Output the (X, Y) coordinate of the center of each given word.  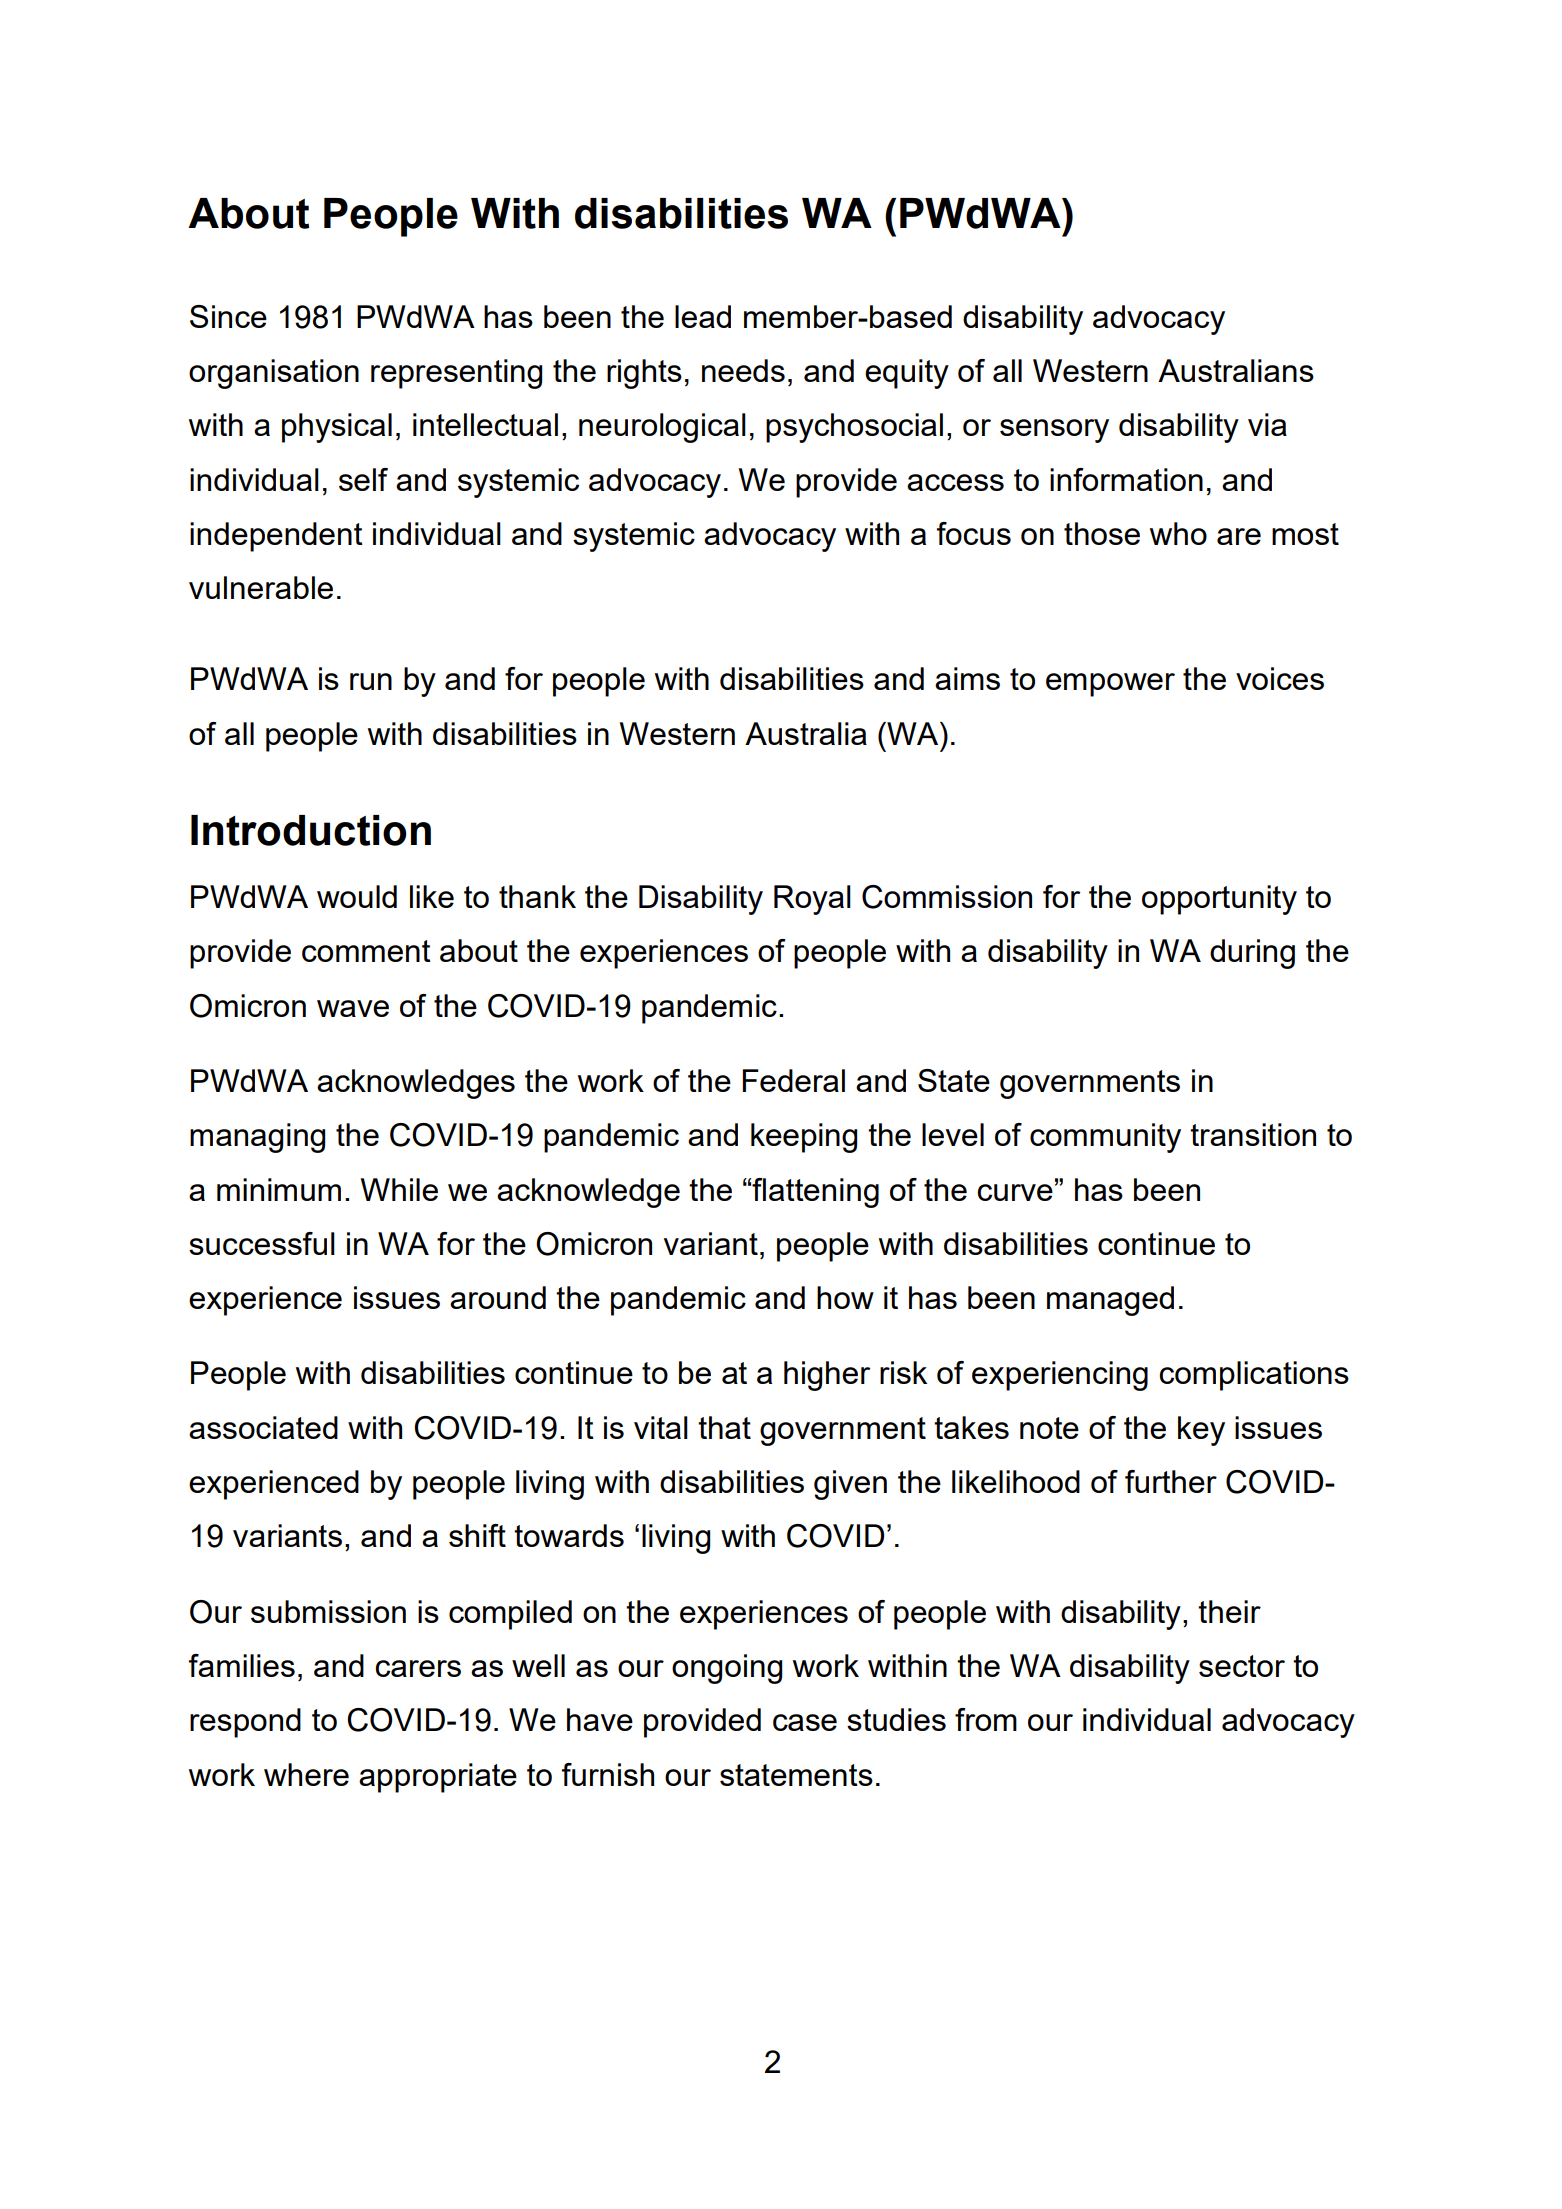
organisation (274, 374)
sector (1242, 1666)
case (805, 1722)
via (1267, 424)
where (306, 1774)
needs (743, 370)
